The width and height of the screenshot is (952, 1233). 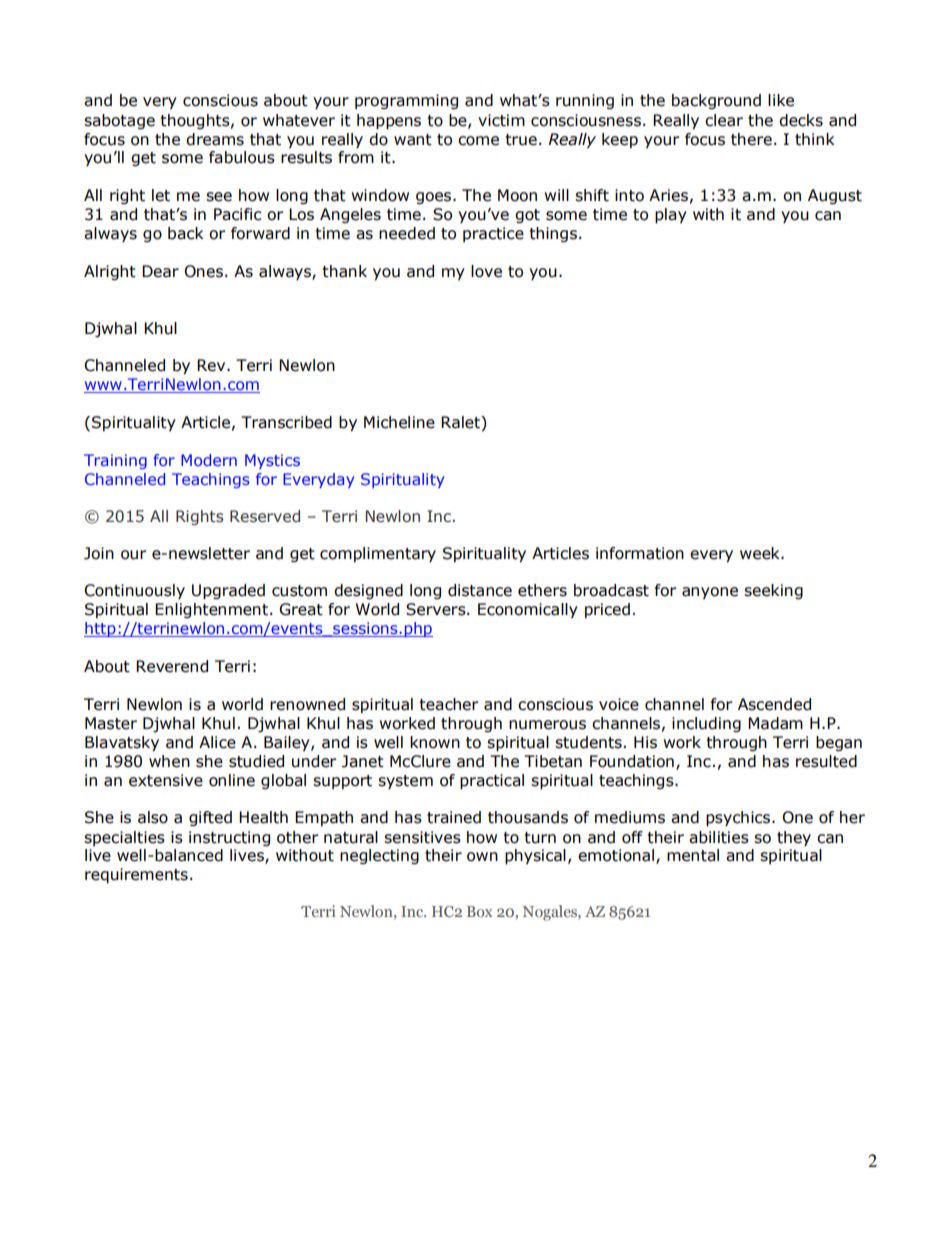 What do you see at coordinates (215, 139) in the screenshot?
I see `dreams` at bounding box center [215, 139].
